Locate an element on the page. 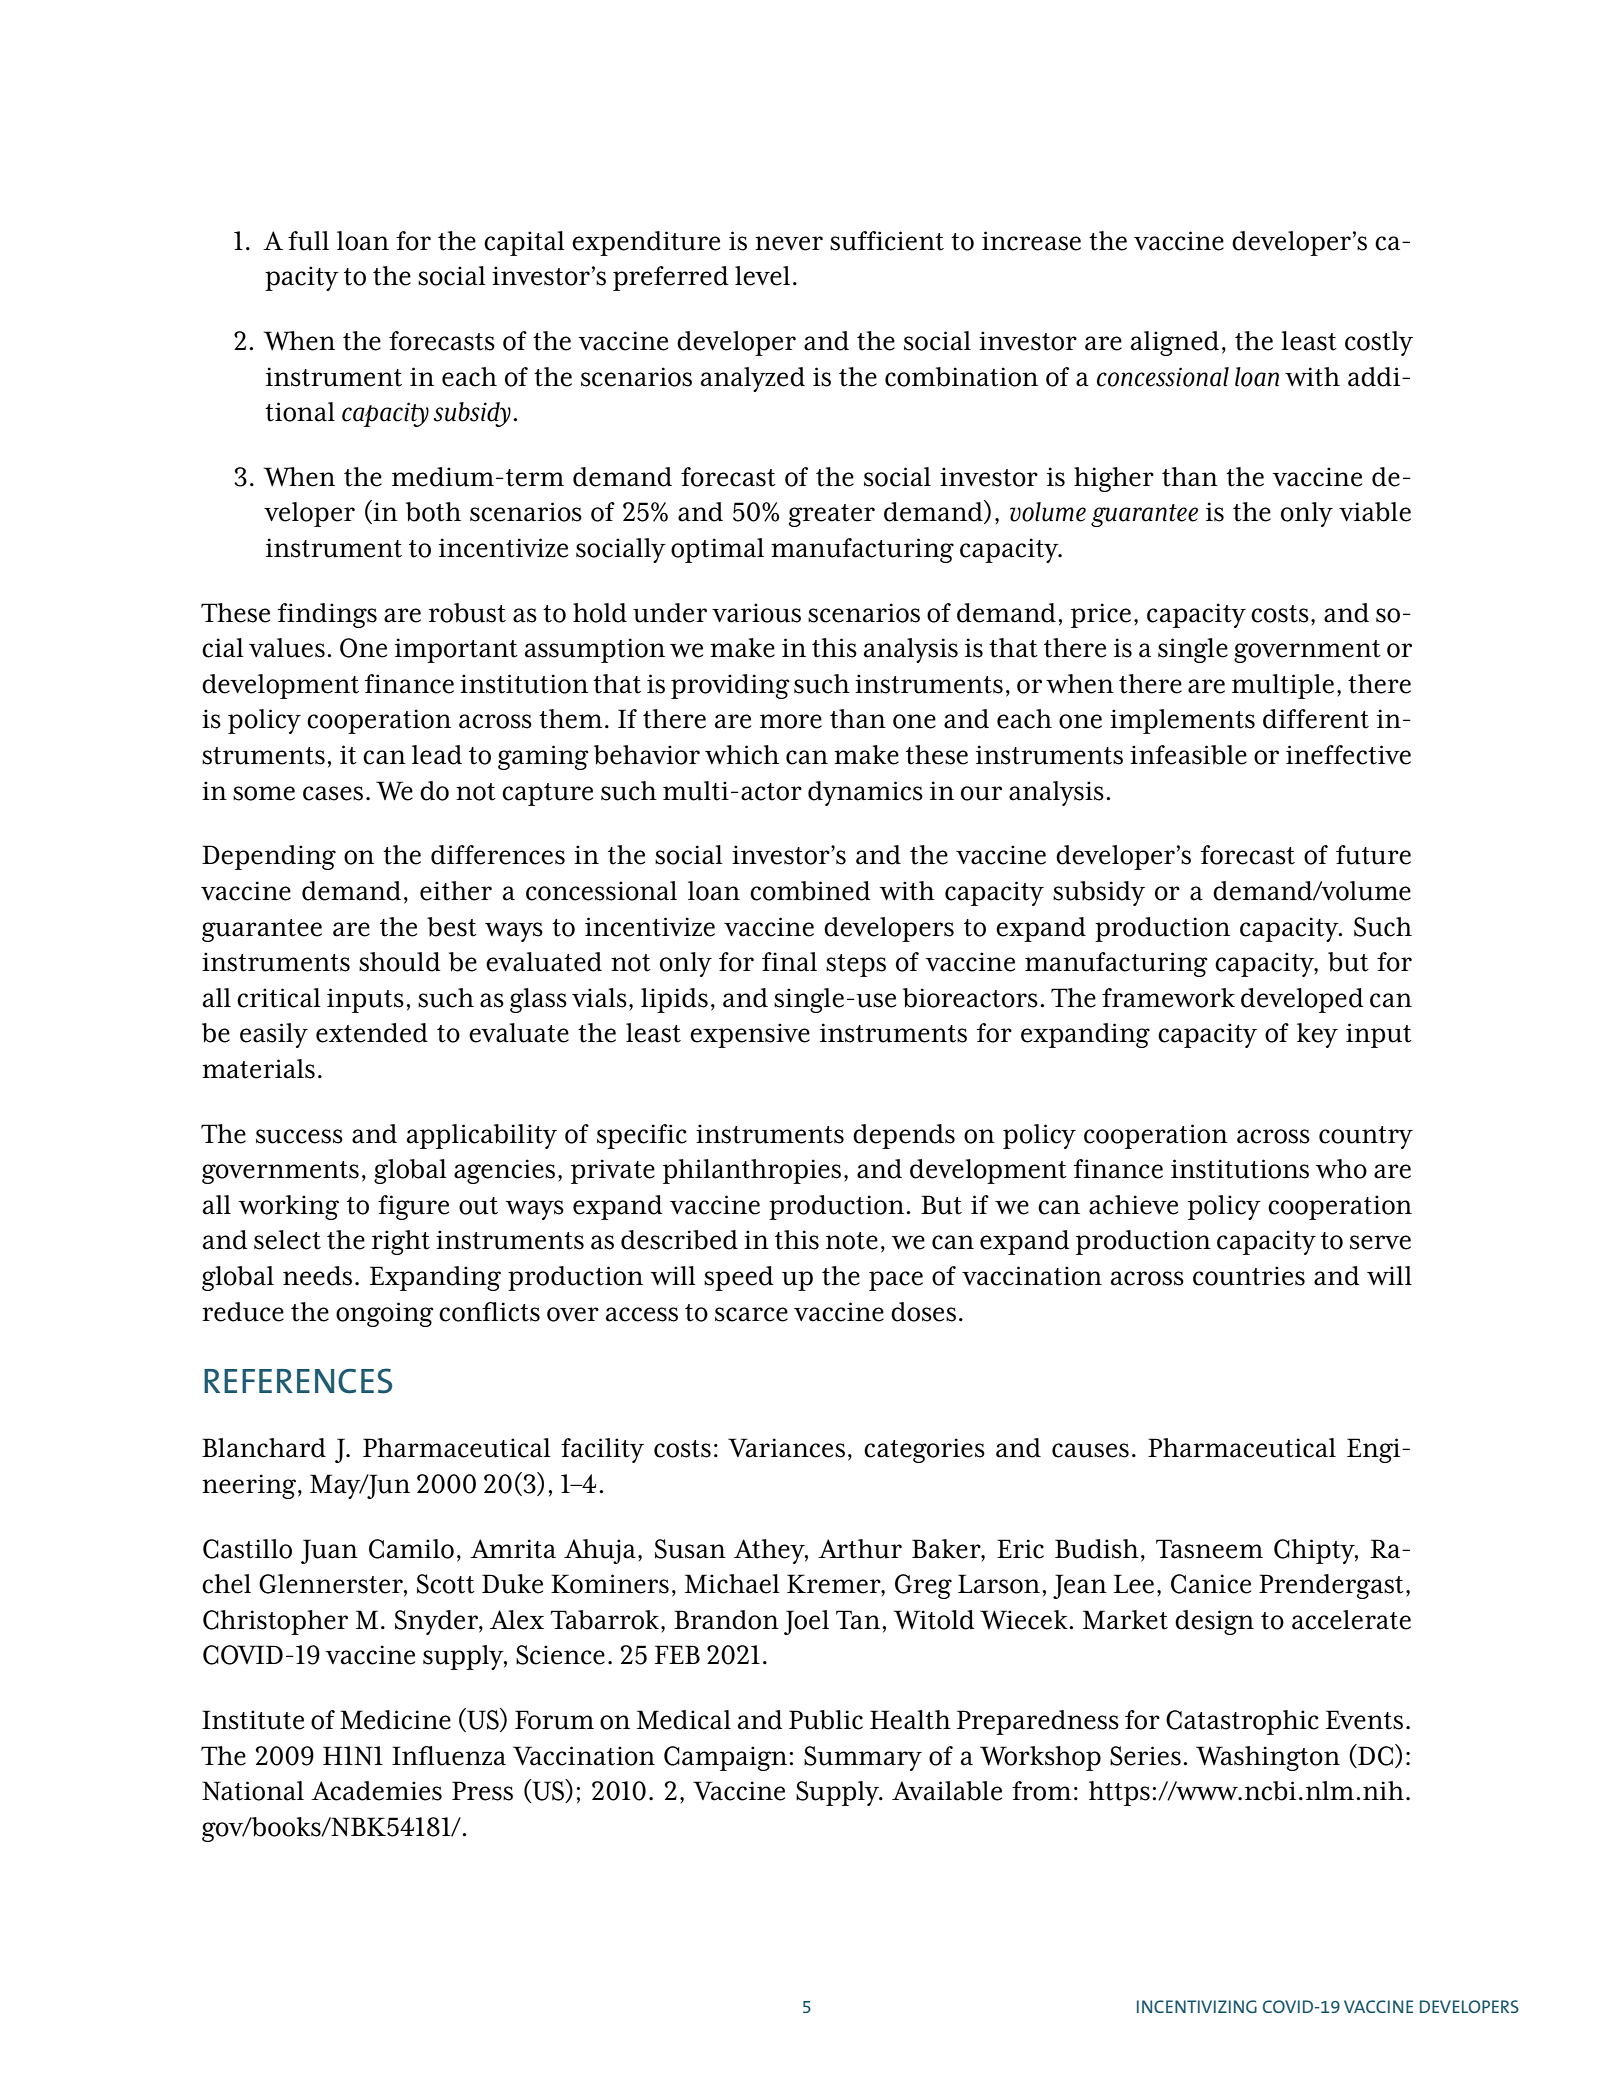 Image resolution: width=1614 pixels, height=2089 pixels. depends is located at coordinates (904, 1136).
